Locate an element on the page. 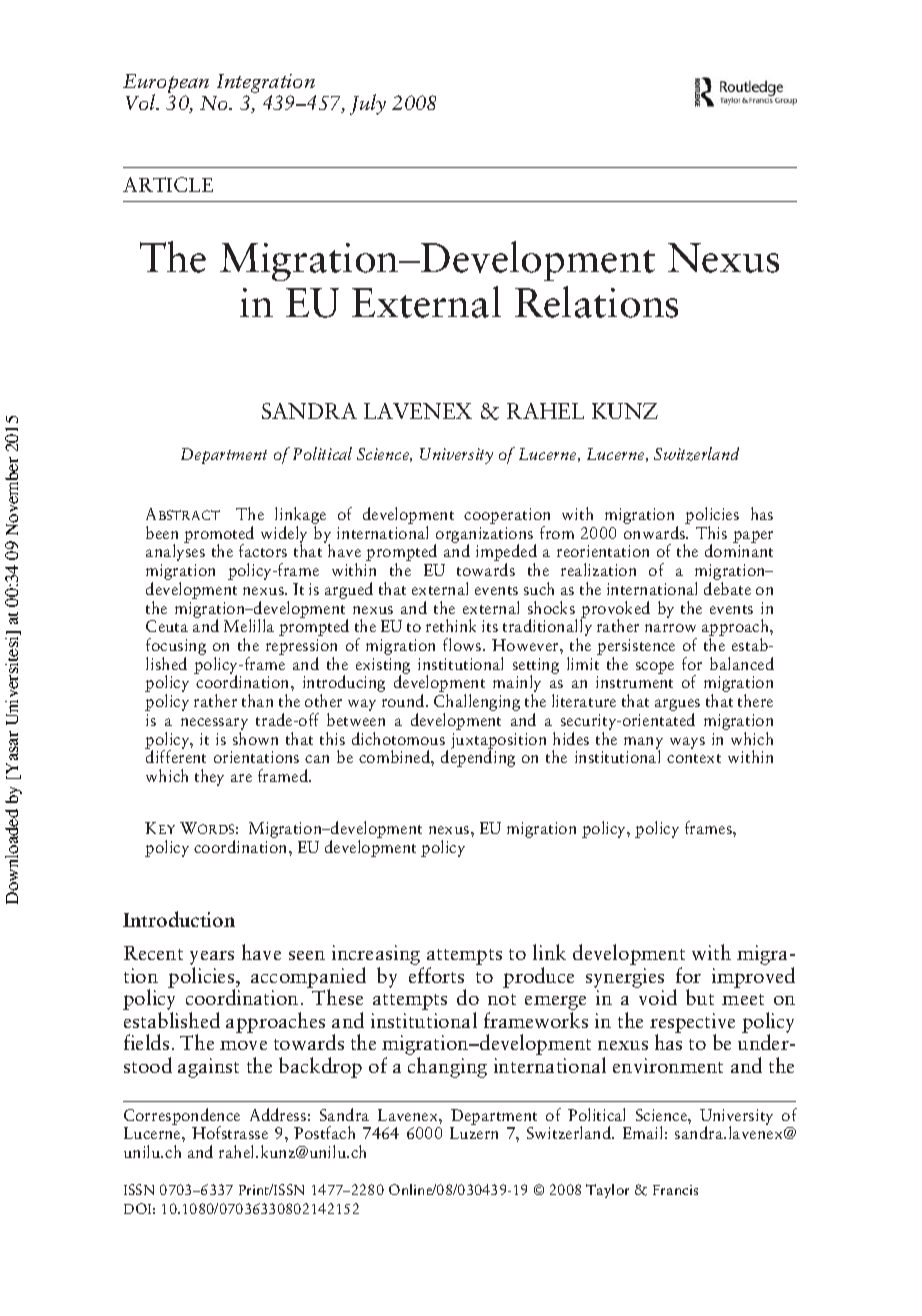  Vol is located at coordinates (142, 102).
